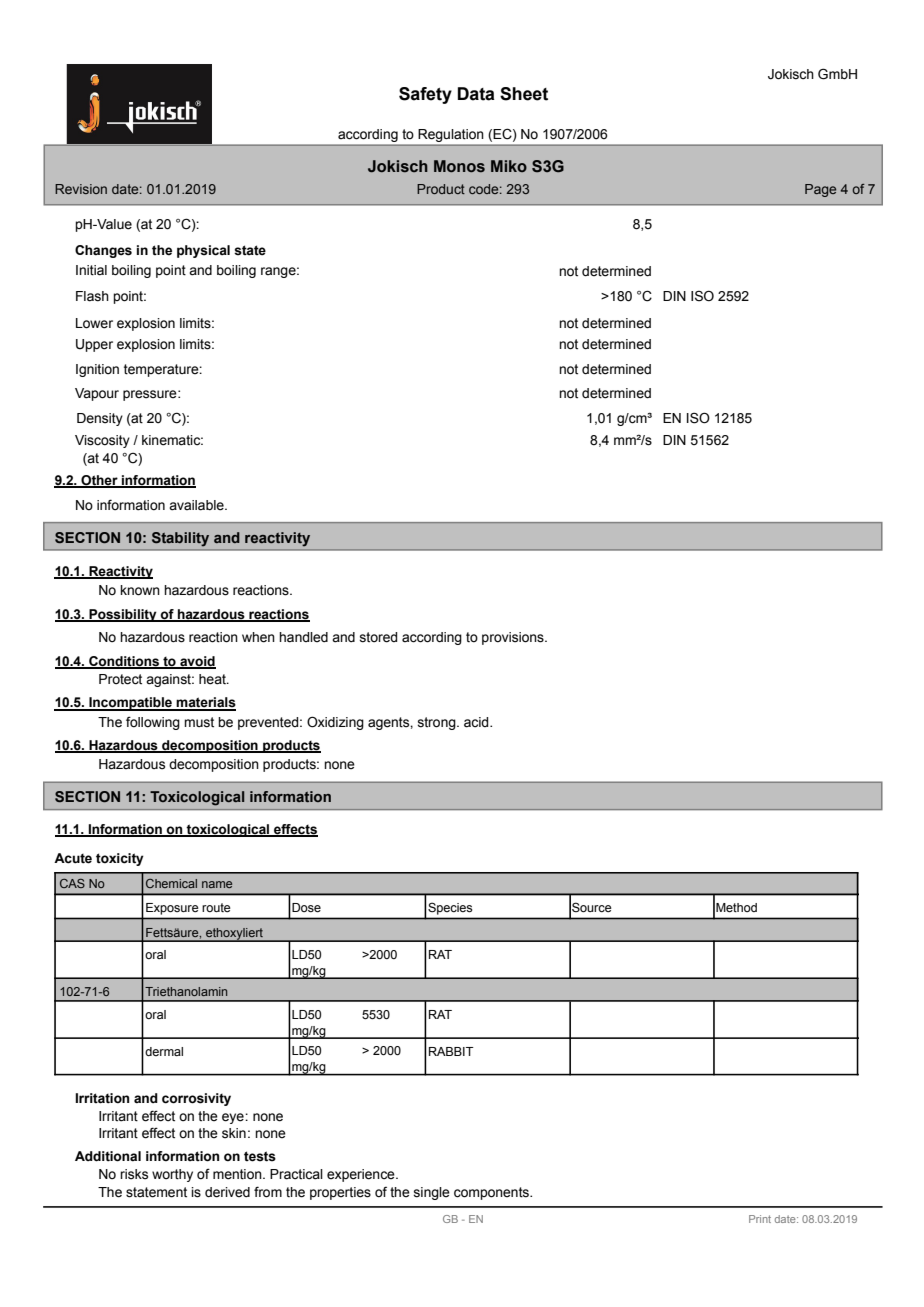 Image resolution: width=924 pixels, height=1307 pixels. What do you see at coordinates (216, 908) in the screenshot?
I see `route` at bounding box center [216, 908].
